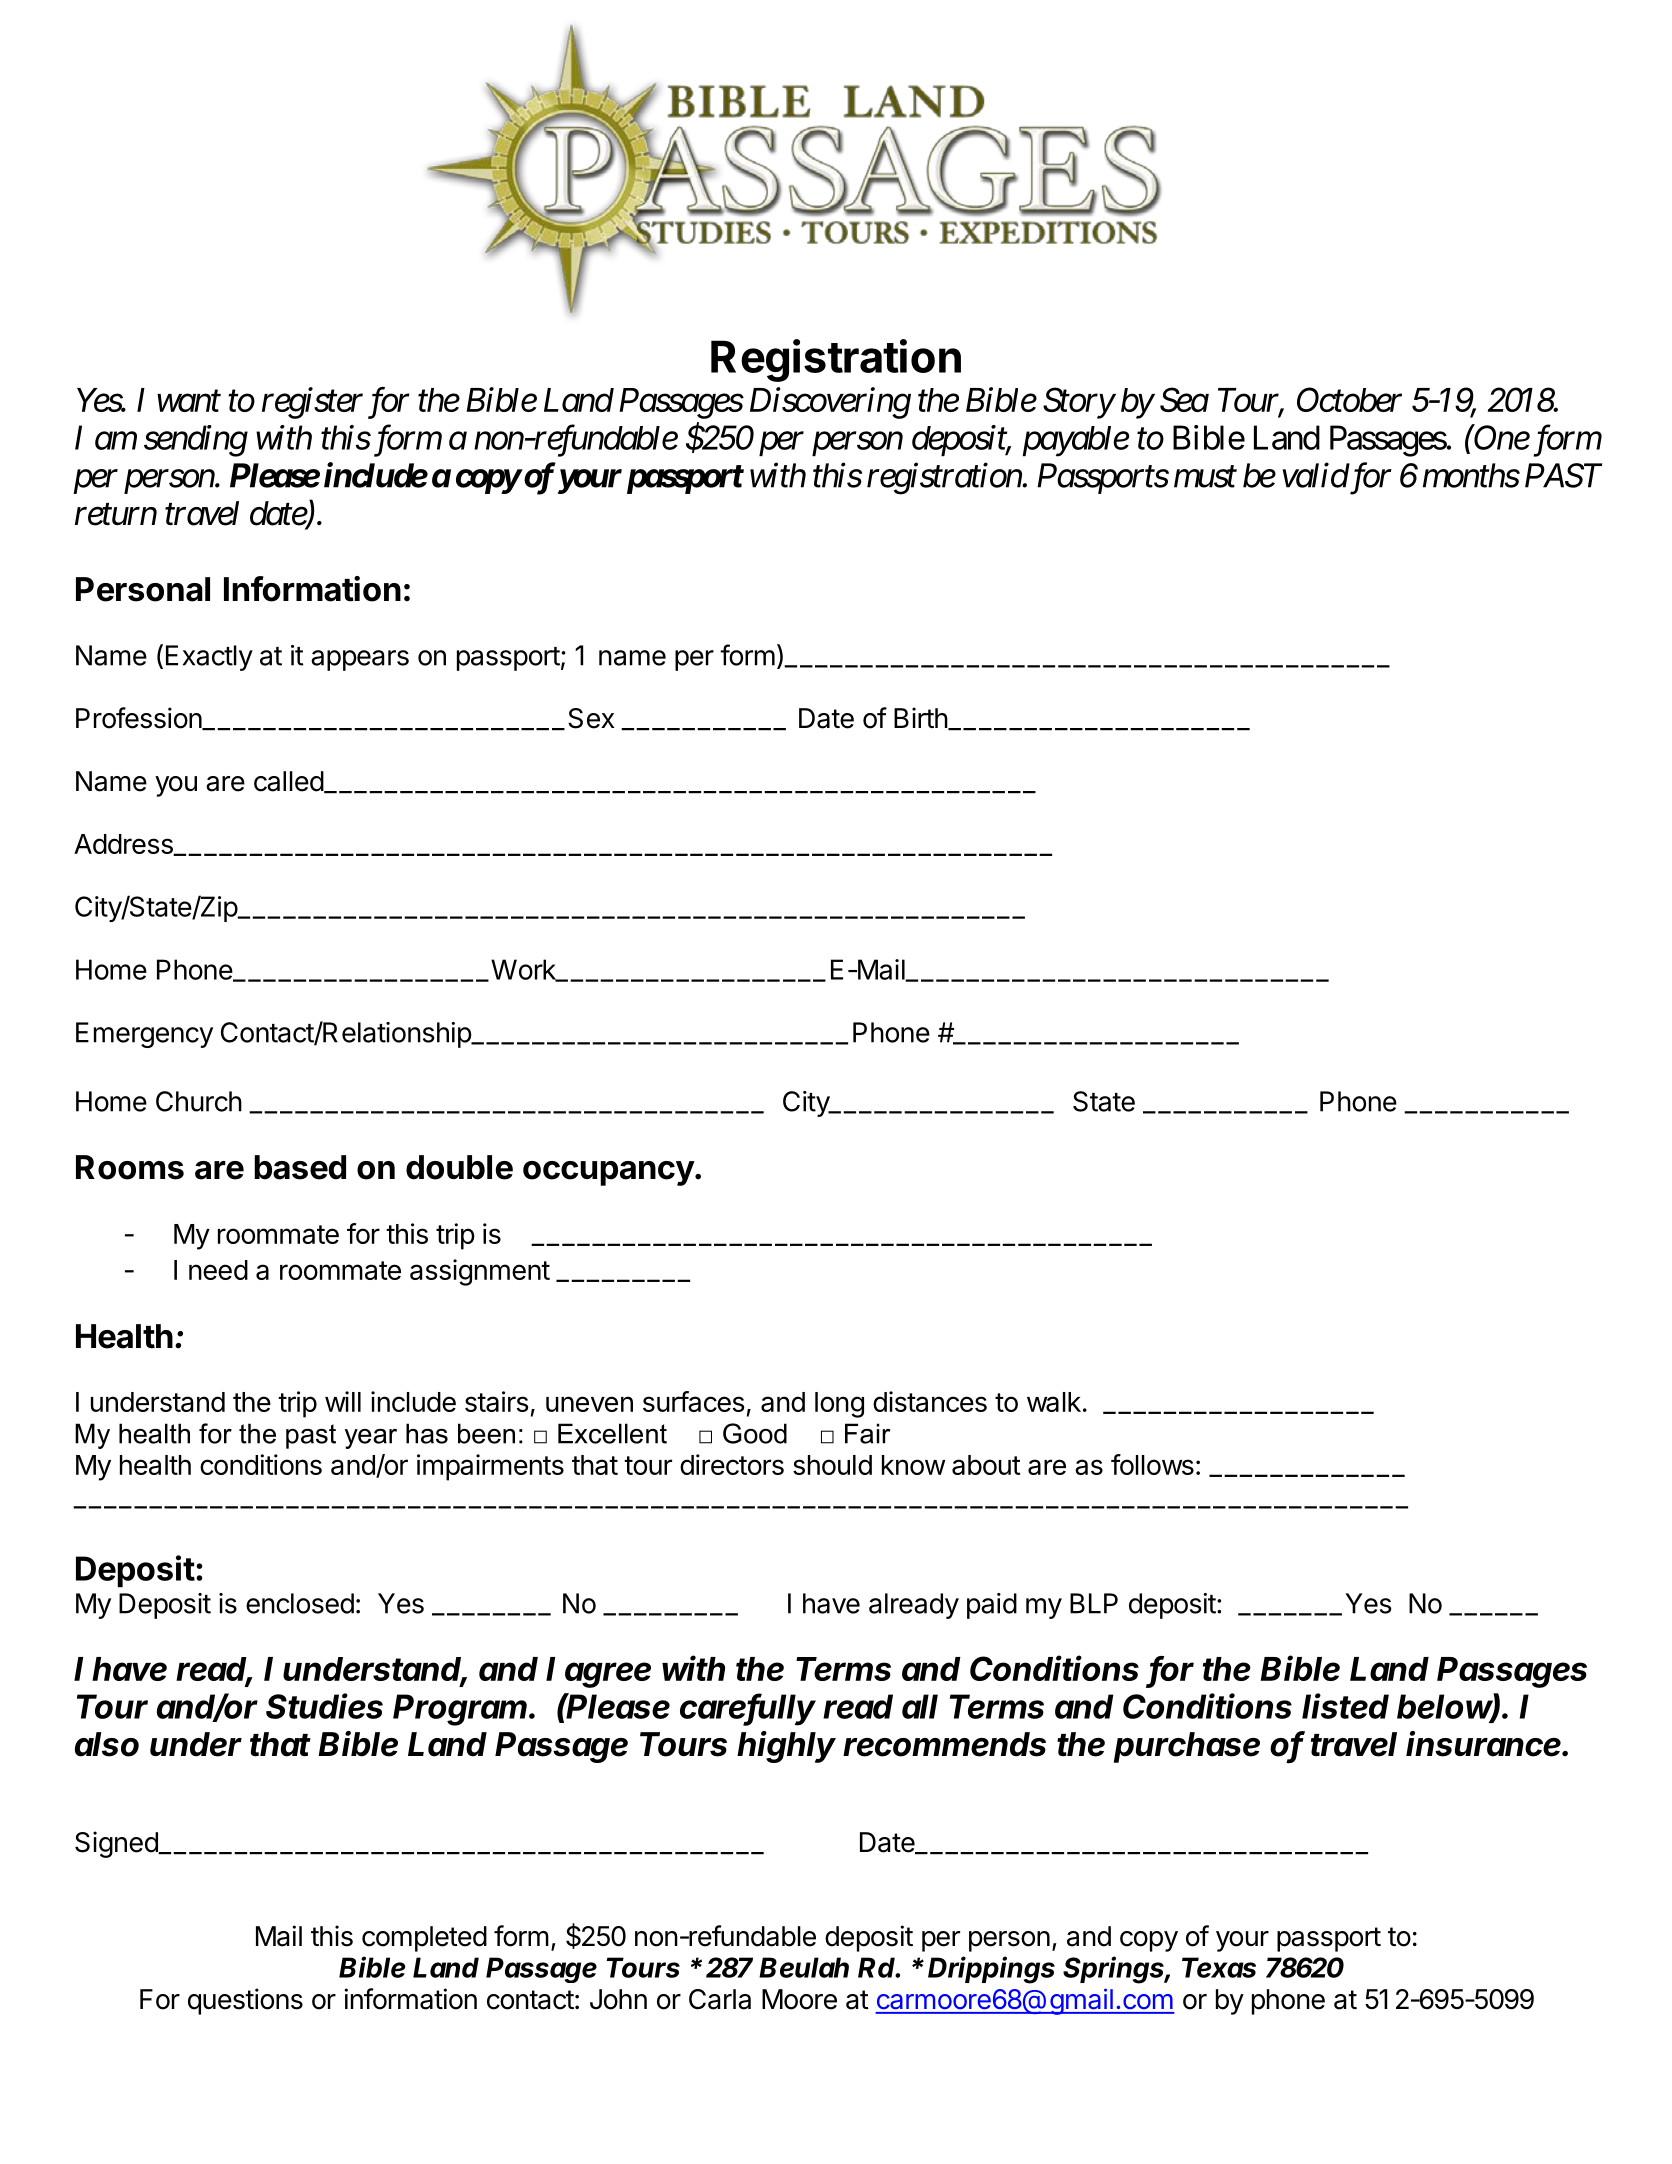 The width and height of the page is (1672, 2164). I want to click on questions, so click(245, 2001).
